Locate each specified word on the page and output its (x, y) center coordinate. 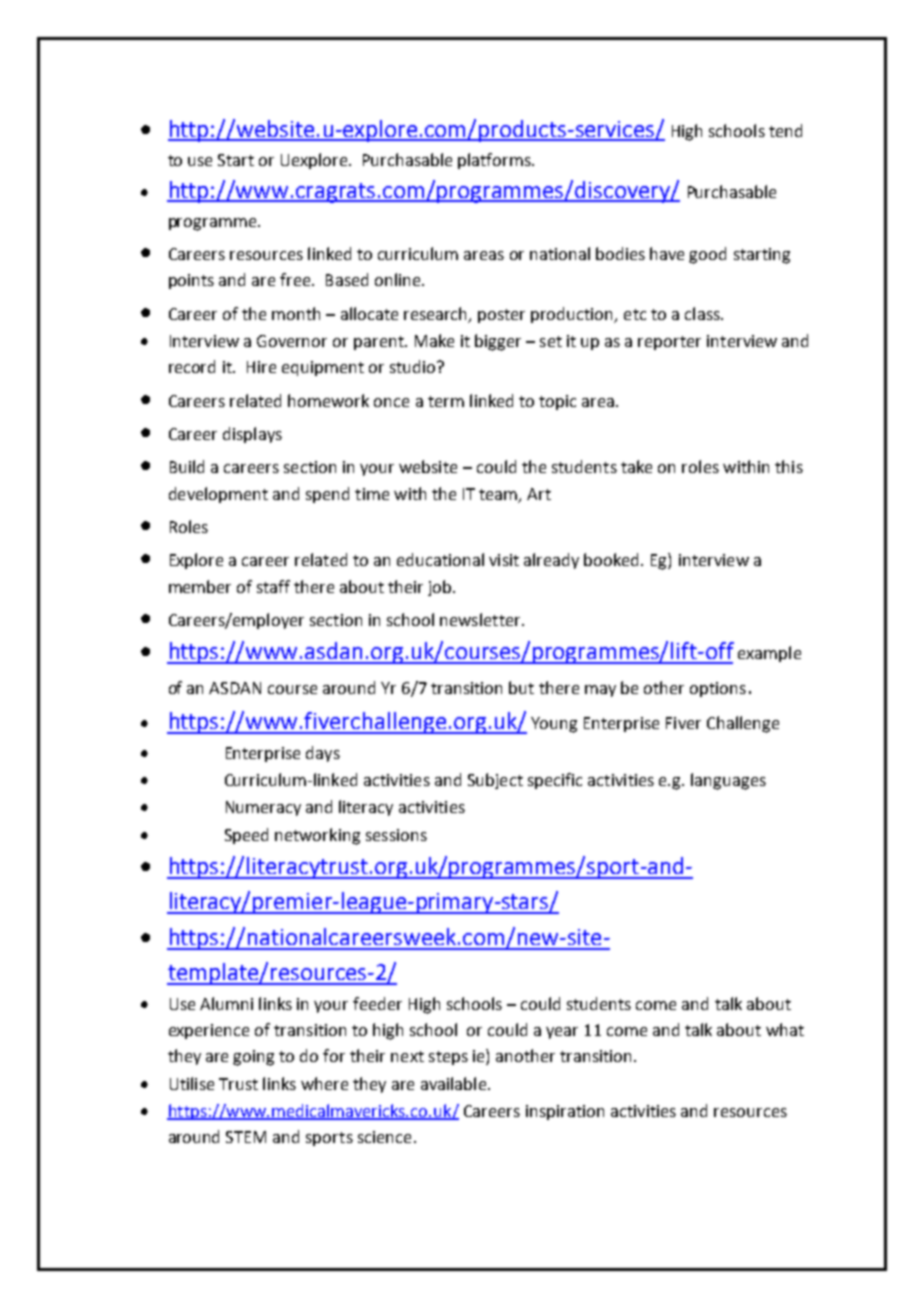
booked (613, 559)
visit (504, 560)
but (521, 687)
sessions (396, 835)
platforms (495, 161)
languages (728, 781)
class (703, 313)
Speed (246, 836)
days (323, 754)
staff (273, 586)
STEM (246, 1137)
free (296, 279)
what (785, 1029)
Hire (261, 367)
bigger (498, 342)
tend (785, 130)
